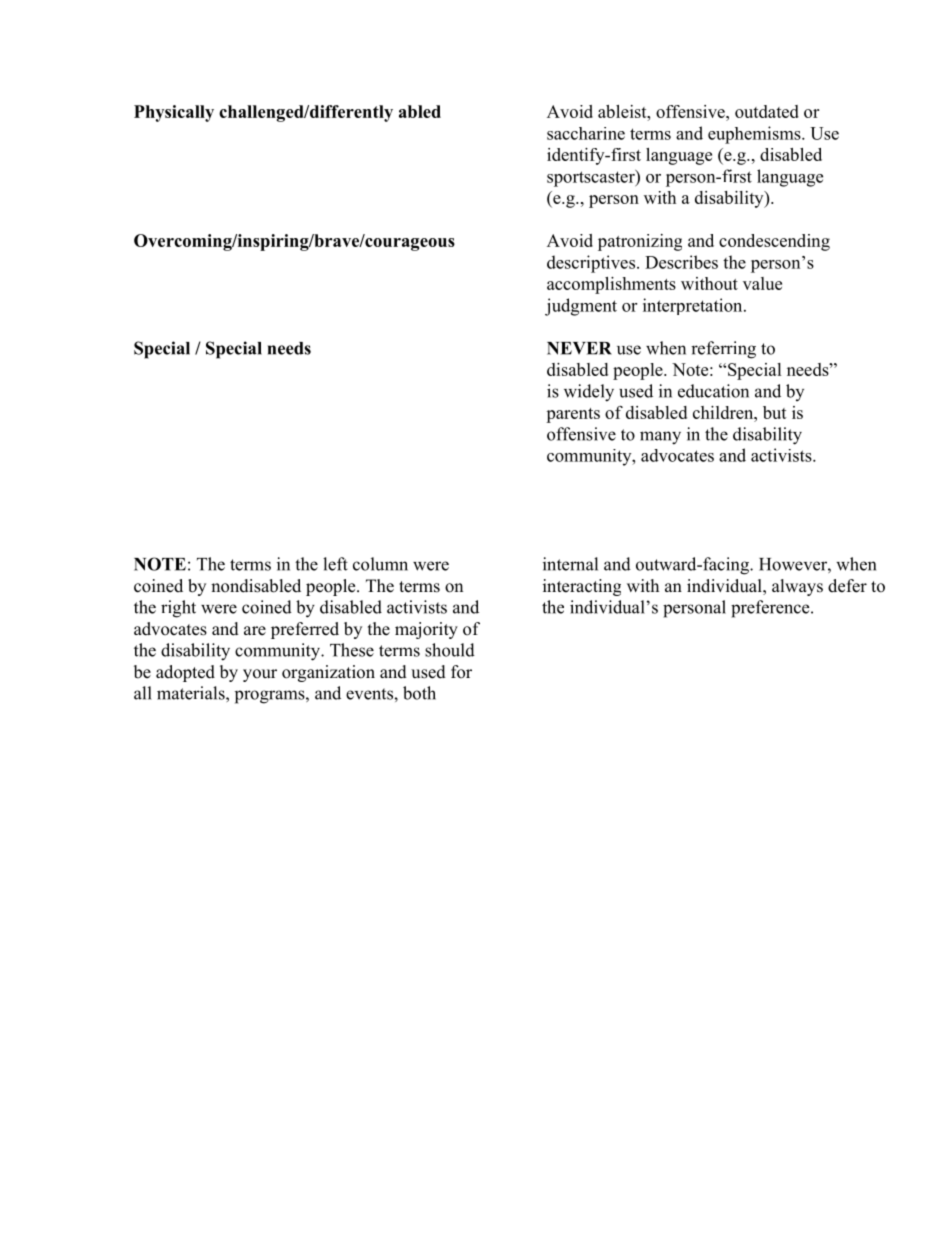 This screenshot has height=1233, width=952. I want to click on always, so click(797, 587).
